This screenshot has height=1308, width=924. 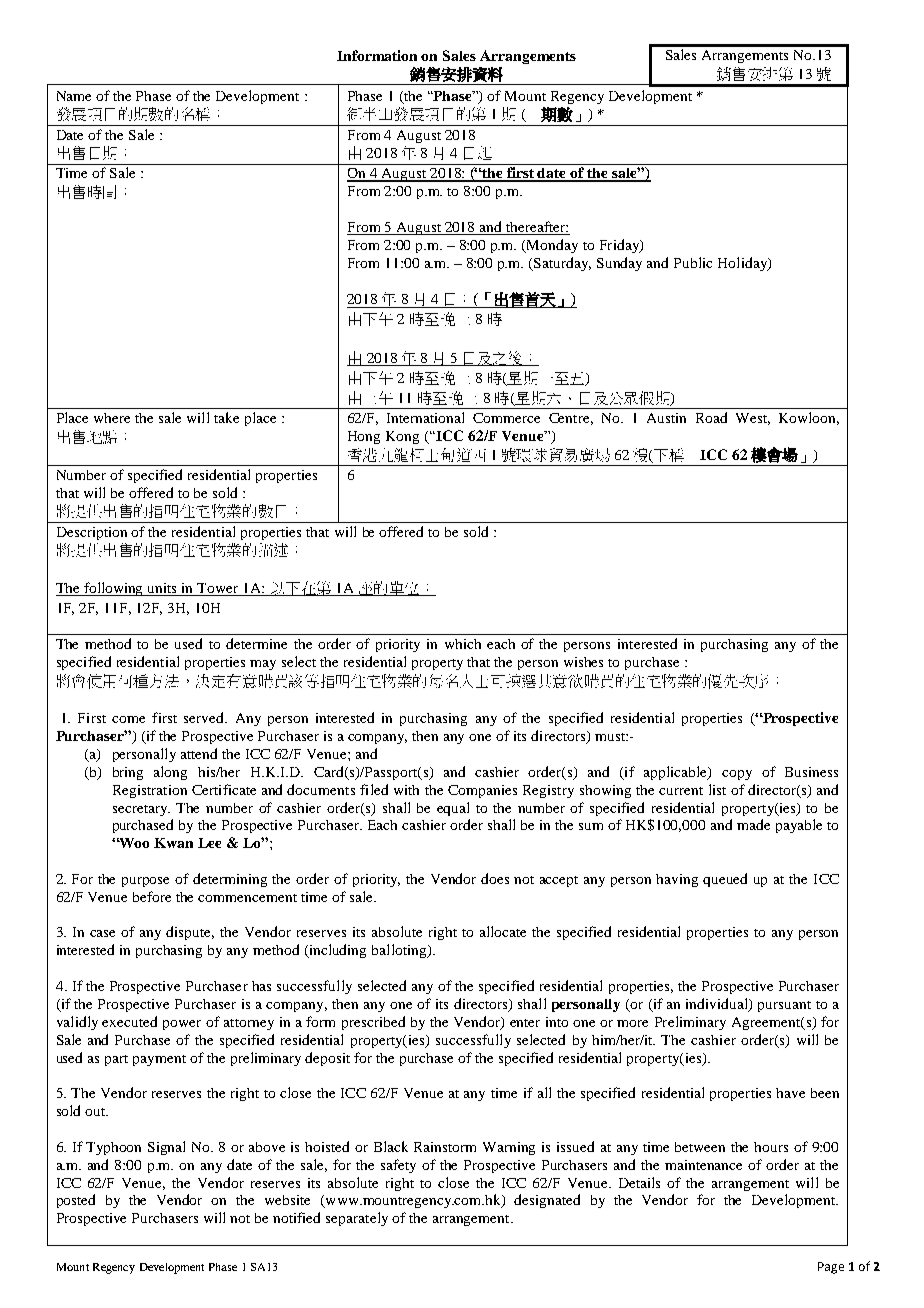 What do you see at coordinates (76, 1201) in the screenshot?
I see `posted` at bounding box center [76, 1201].
